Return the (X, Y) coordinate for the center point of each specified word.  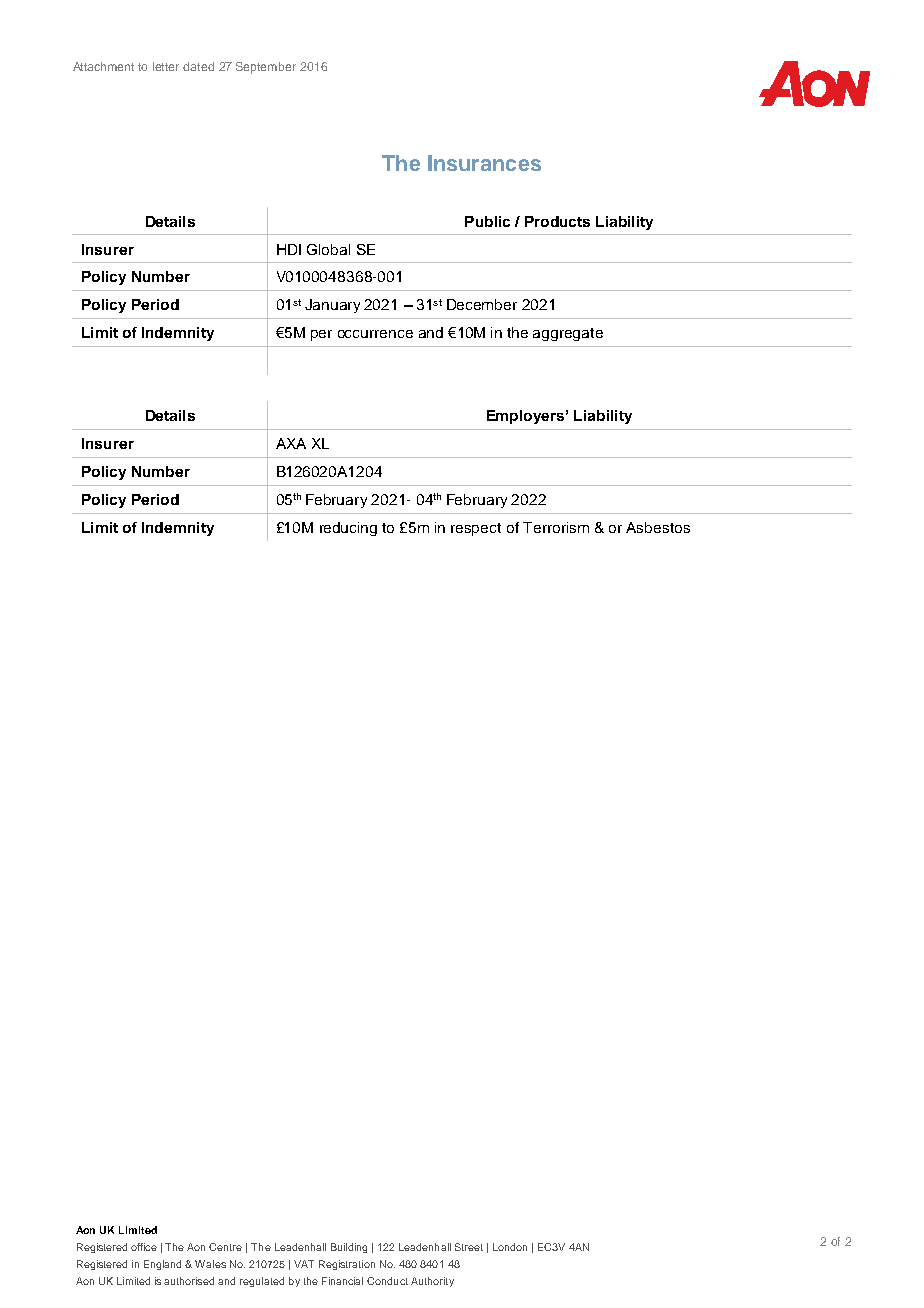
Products (557, 221)
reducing (348, 529)
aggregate (568, 334)
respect (476, 529)
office (144, 1247)
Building (349, 1248)
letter (166, 66)
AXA (291, 443)
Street (469, 1247)
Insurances (484, 163)
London (510, 1247)
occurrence (375, 334)
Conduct (387, 1281)
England (162, 1265)
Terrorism (556, 527)
